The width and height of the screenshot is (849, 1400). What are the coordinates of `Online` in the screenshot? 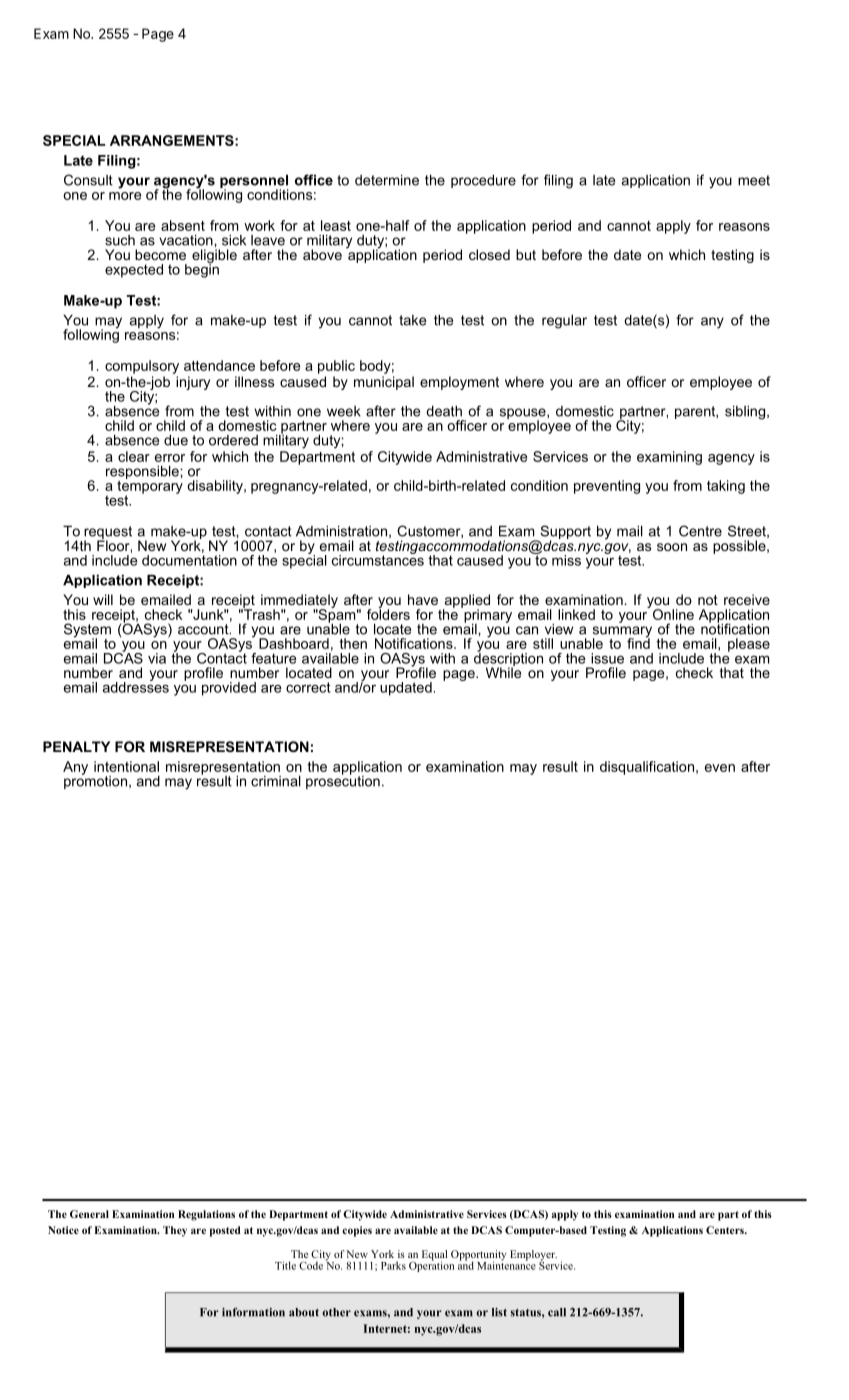 It's located at (672, 613).
